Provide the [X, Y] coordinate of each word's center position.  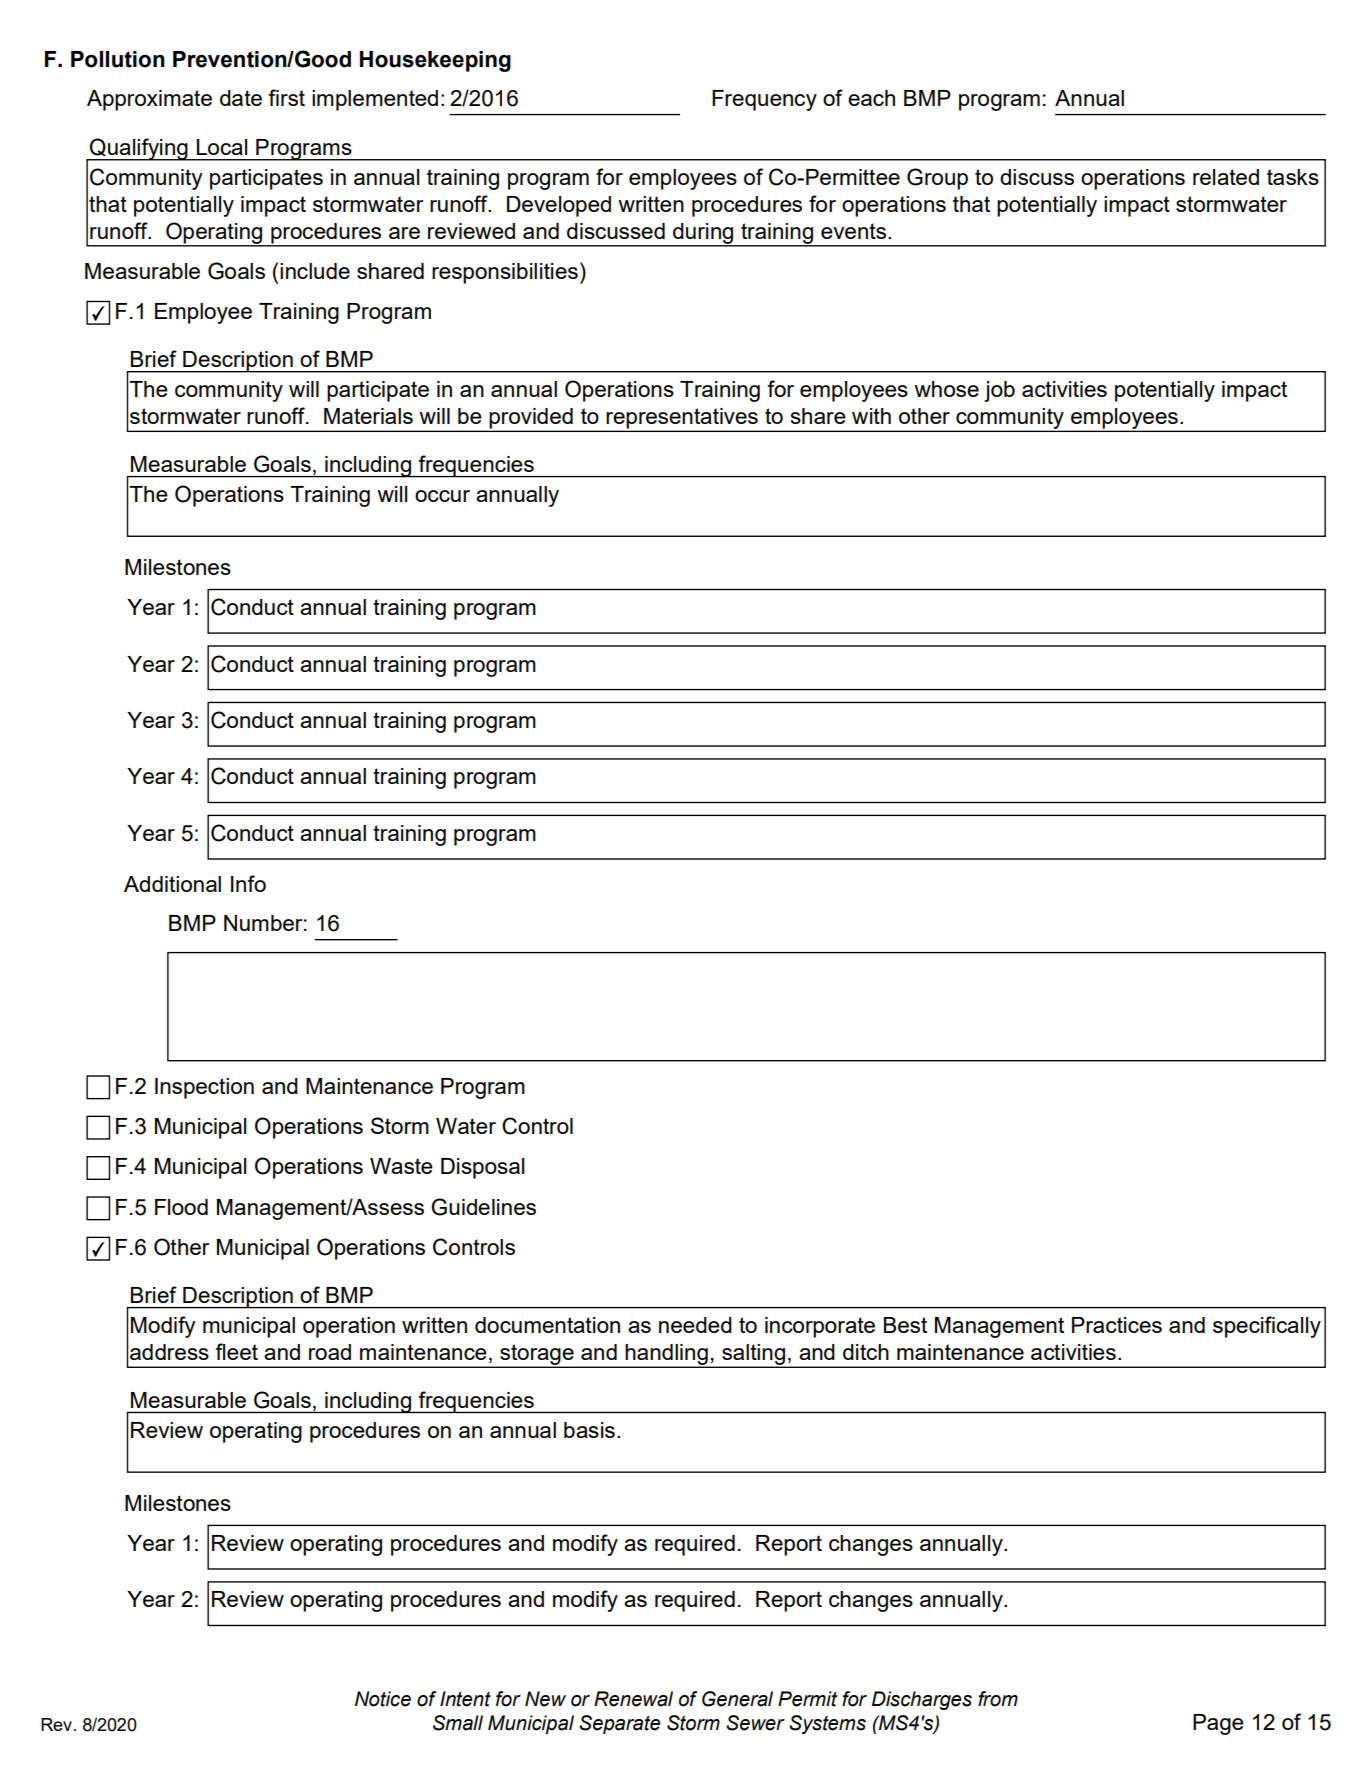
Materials [368, 416]
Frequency [764, 100]
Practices [1117, 1325]
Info [248, 883]
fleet [236, 1351]
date [241, 98]
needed [695, 1325]
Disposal [482, 1168]
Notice [383, 1699]
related [1226, 177]
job [999, 391]
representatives [682, 419]
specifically [1267, 1327]
